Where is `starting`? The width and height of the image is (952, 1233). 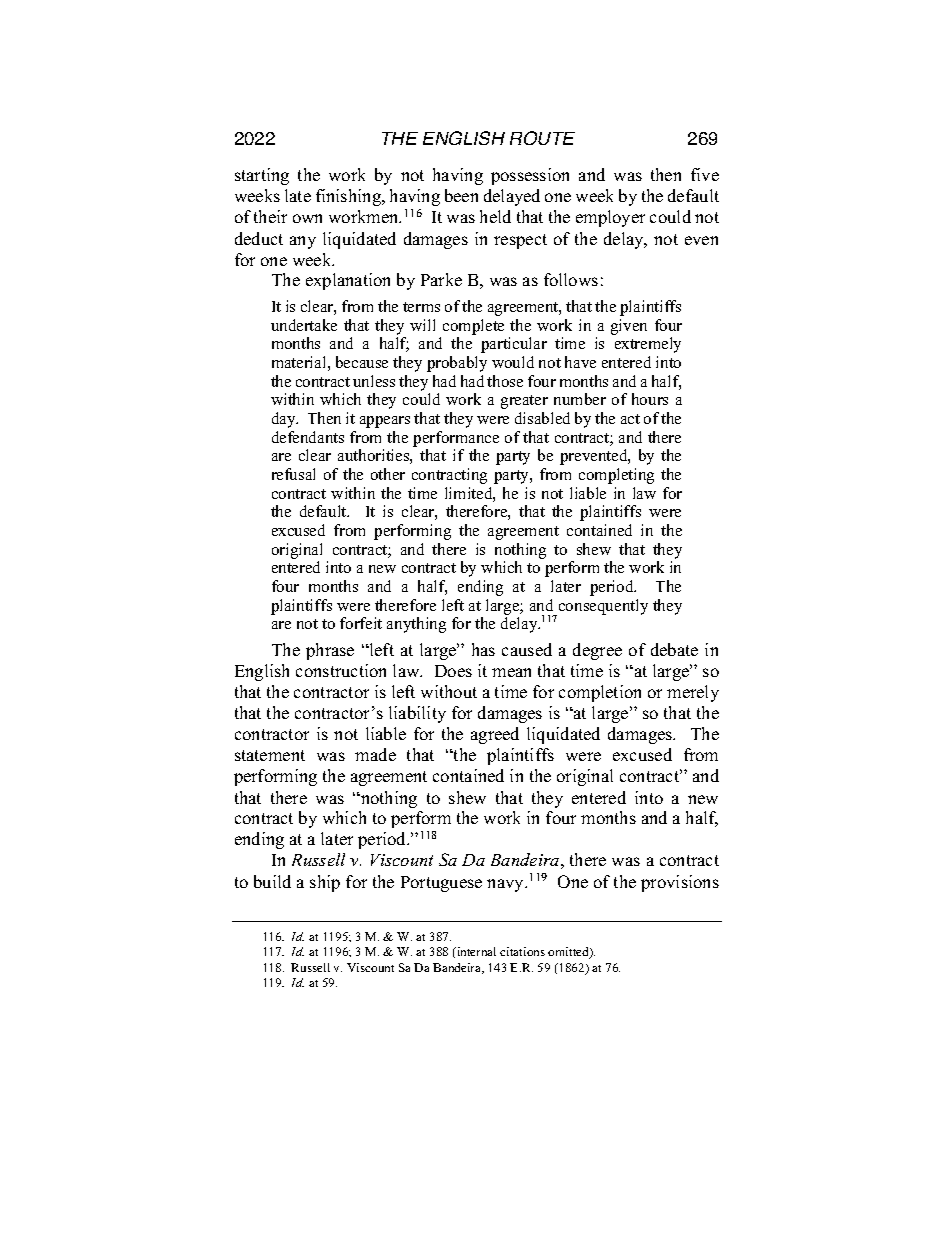
starting is located at coordinates (262, 176).
